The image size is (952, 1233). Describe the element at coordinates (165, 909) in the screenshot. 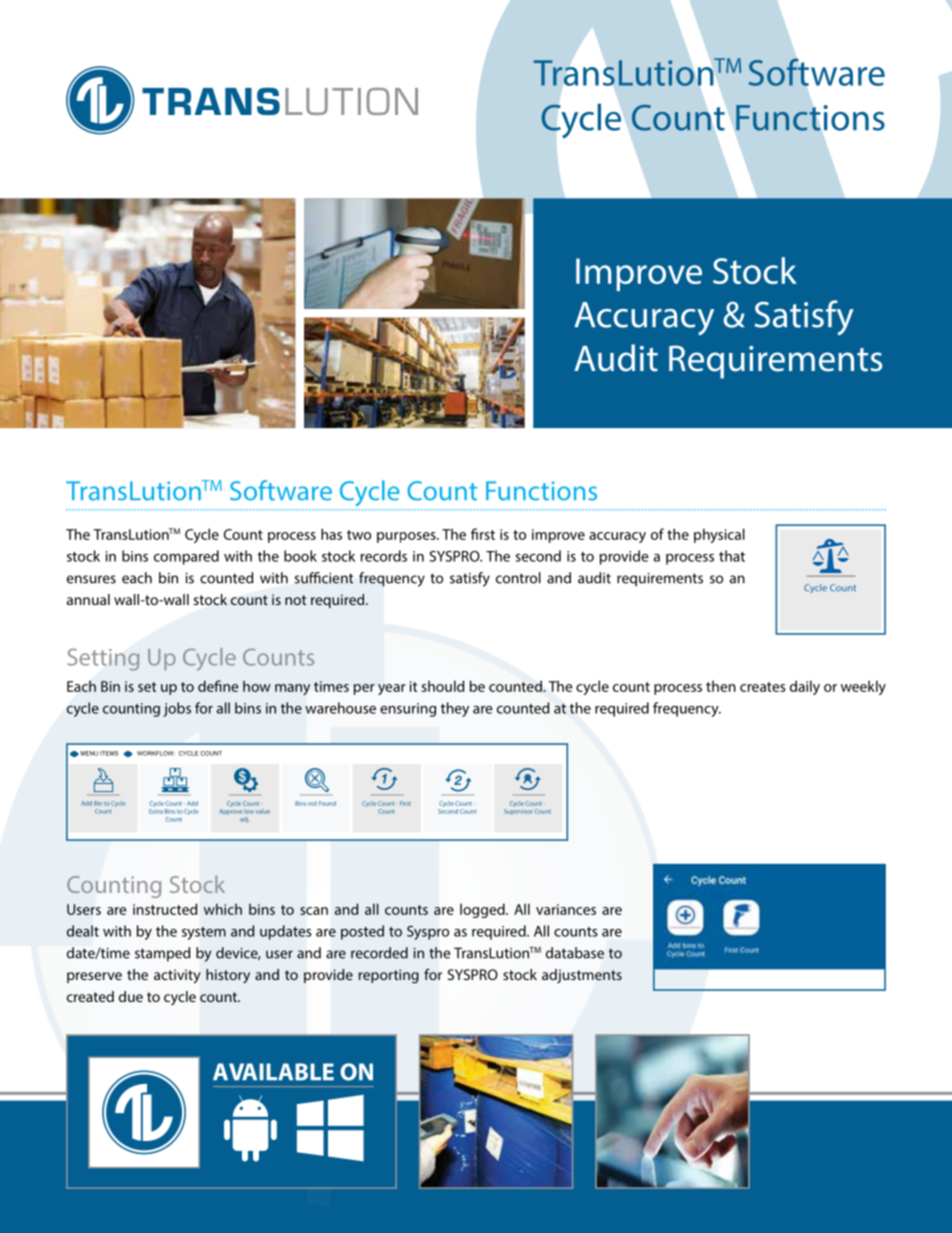

I see `instructed` at that location.
